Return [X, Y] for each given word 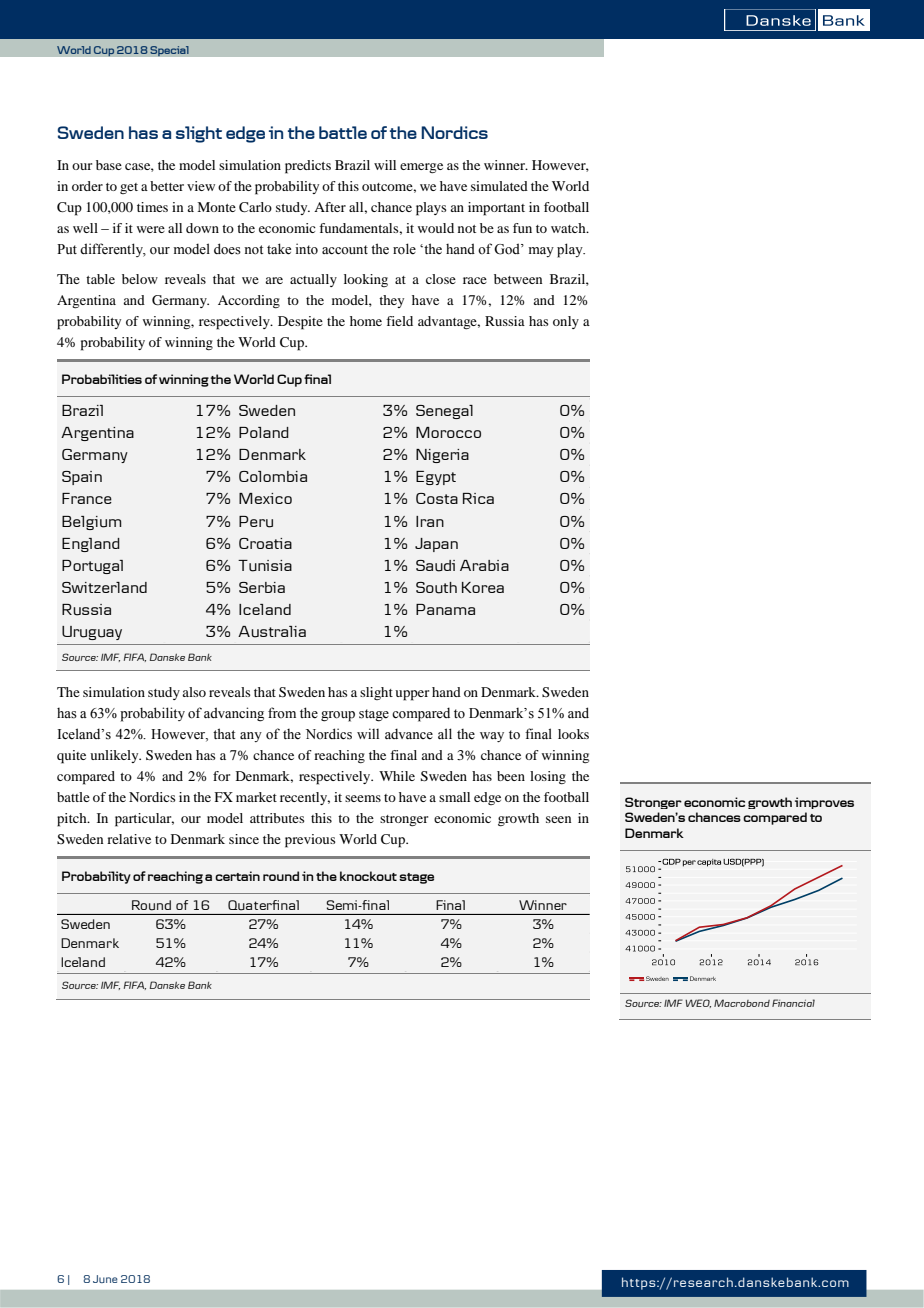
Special [169, 51]
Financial [793, 1003]
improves [824, 803]
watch [569, 228]
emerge [421, 168]
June [105, 1279]
